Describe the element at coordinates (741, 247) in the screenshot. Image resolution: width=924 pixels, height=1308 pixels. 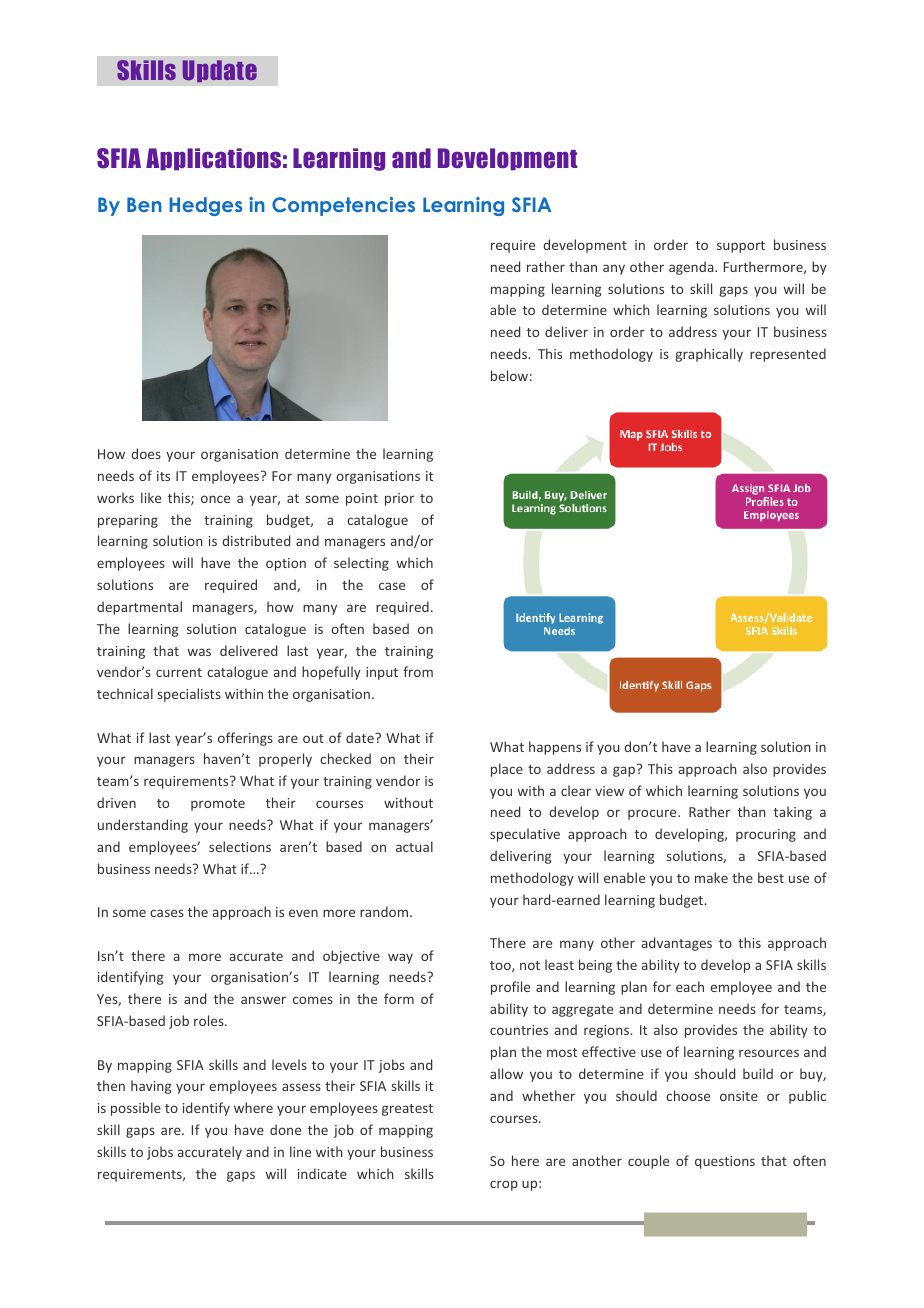
I see `support` at that location.
